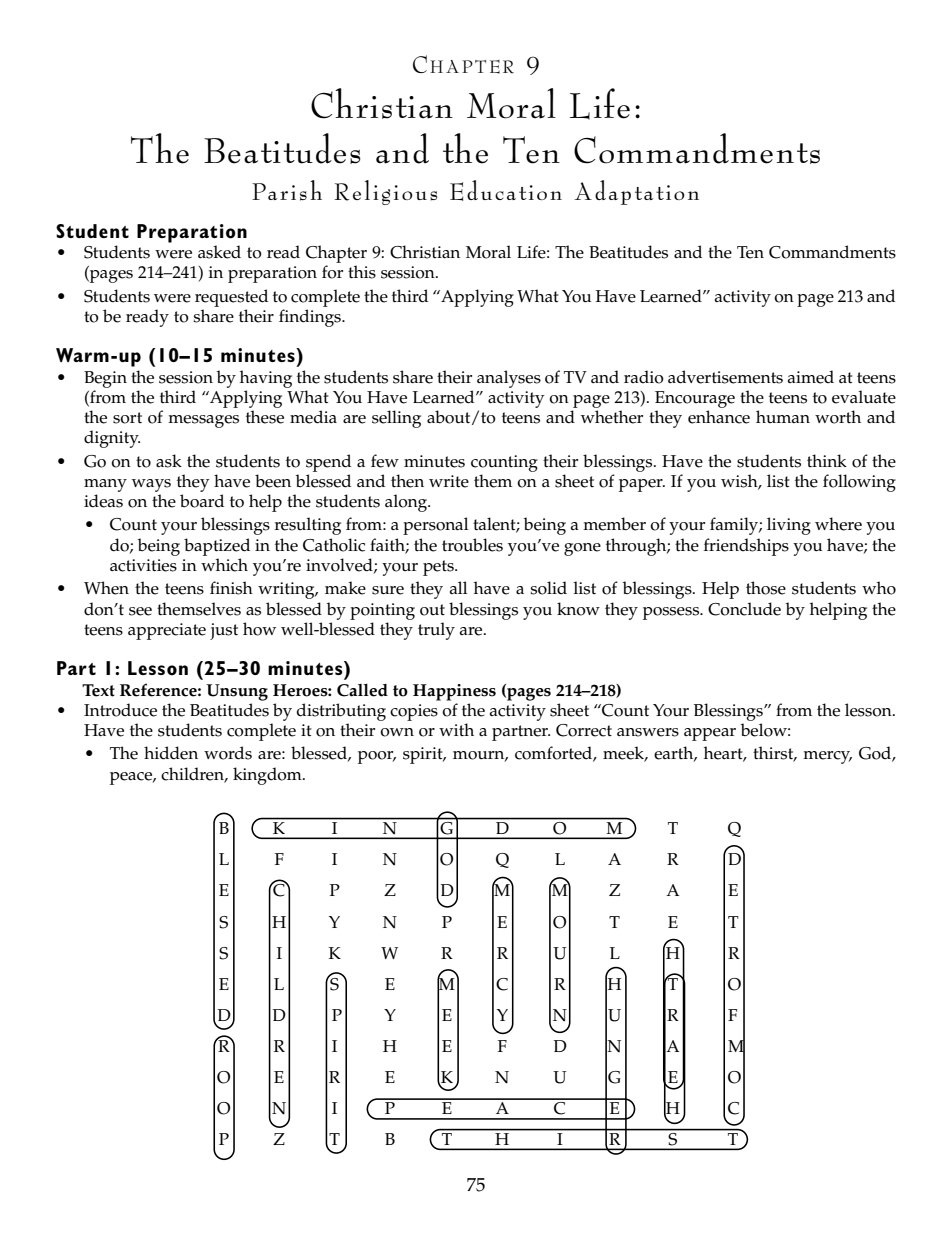 The height and width of the screenshot is (1233, 952). Describe the element at coordinates (789, 526) in the screenshot. I see `living` at that location.
